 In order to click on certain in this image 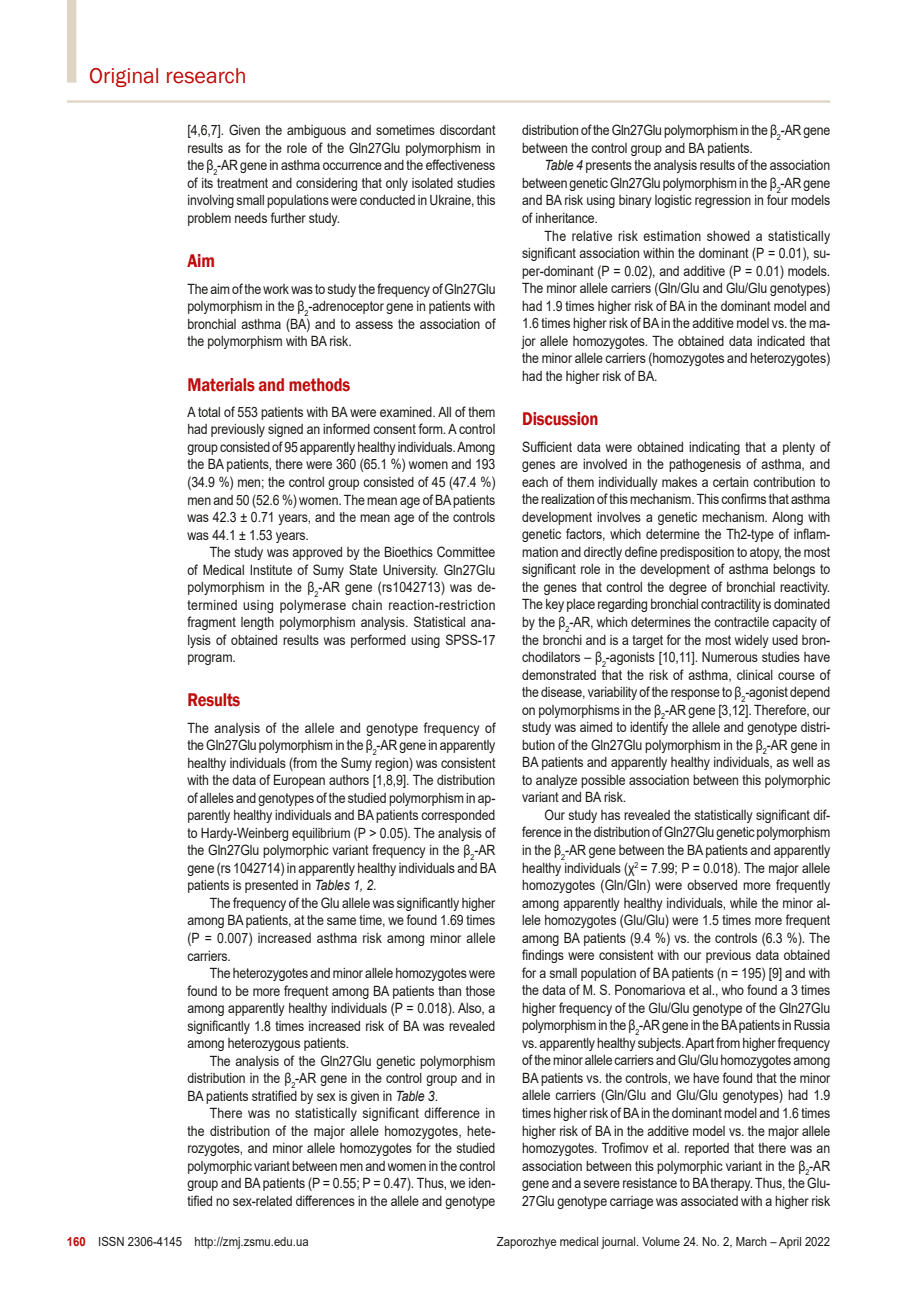, I will do `click(730, 482)`.
